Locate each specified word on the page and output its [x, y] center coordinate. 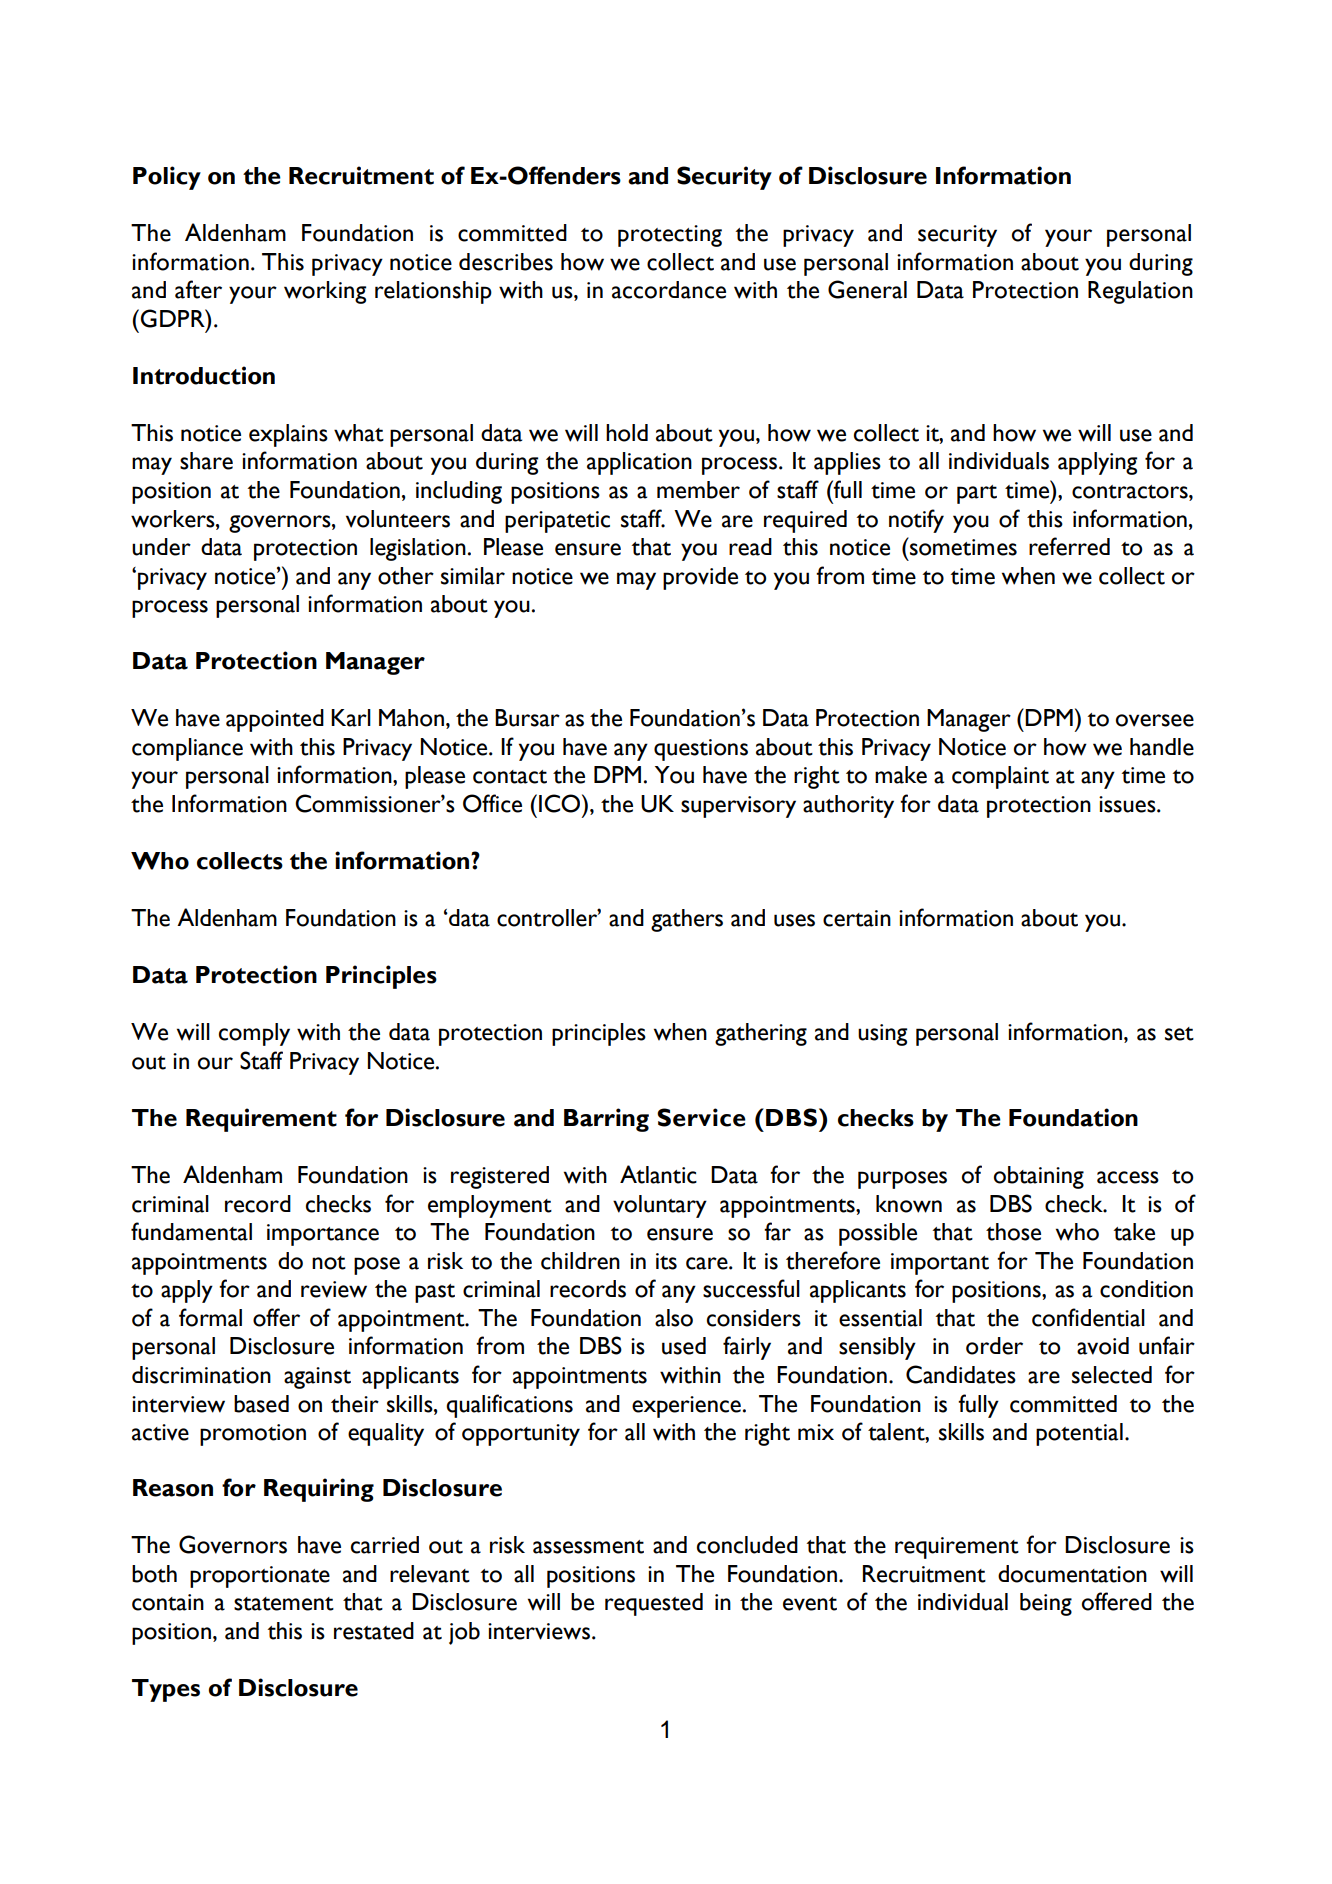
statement [284, 1604]
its [666, 1261]
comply [254, 1034]
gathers [687, 920]
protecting [670, 236]
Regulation [1140, 292]
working [325, 292]
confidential [1088, 1317]
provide [700, 578]
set [1179, 1034]
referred [1069, 546]
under [161, 547]
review [334, 1289]
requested [654, 1604]
